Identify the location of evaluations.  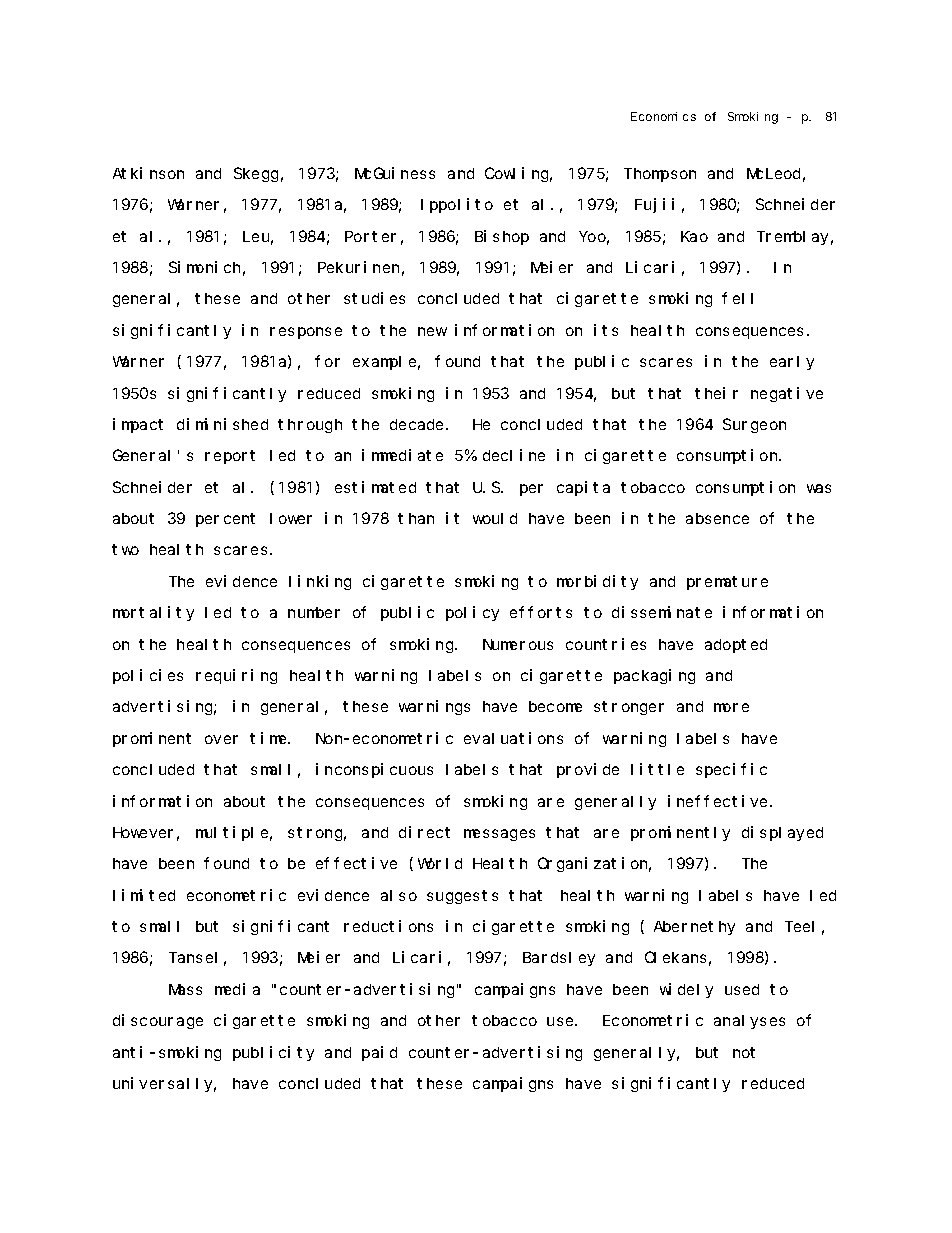
(513, 738).
